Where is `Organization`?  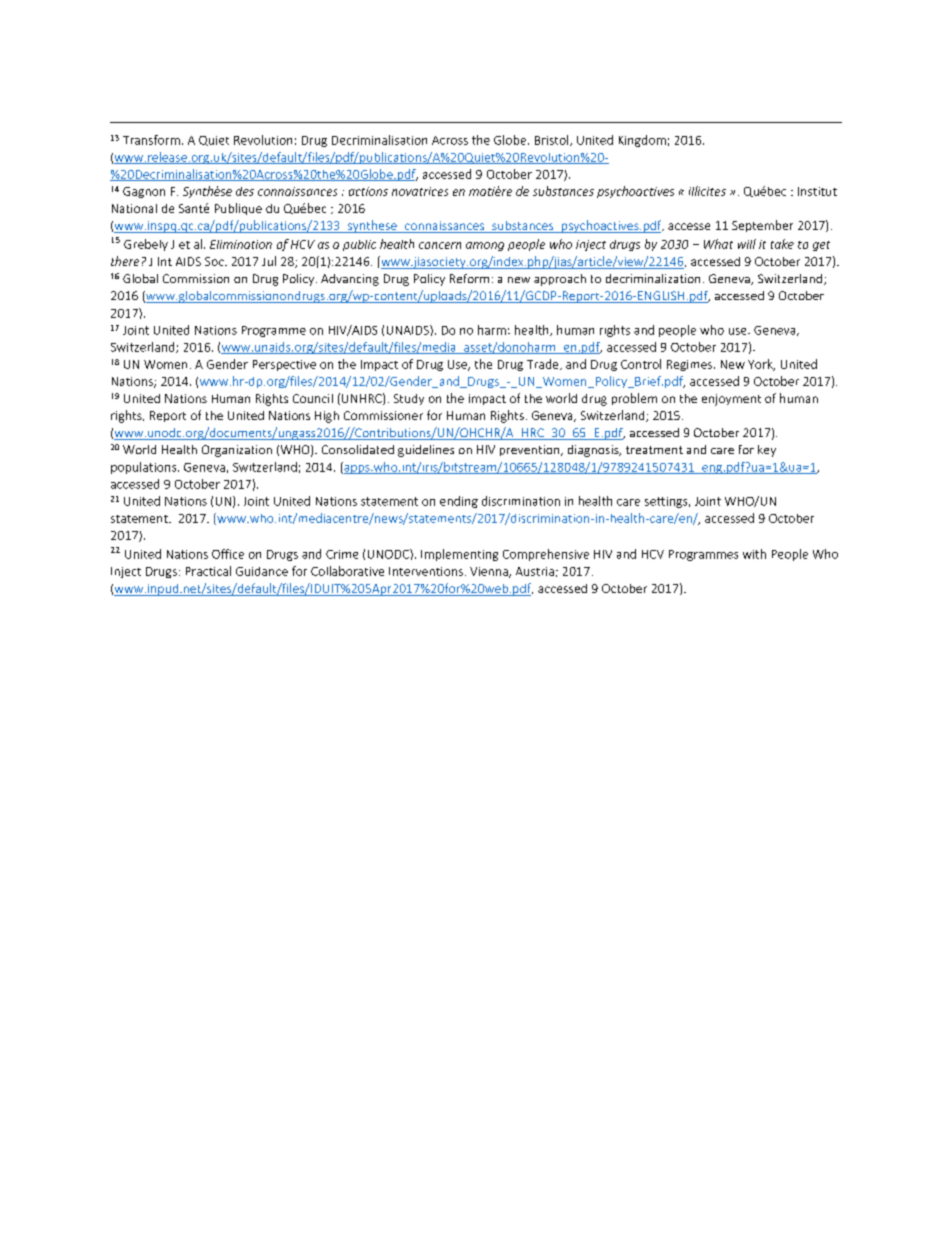 Organization is located at coordinates (237, 451).
